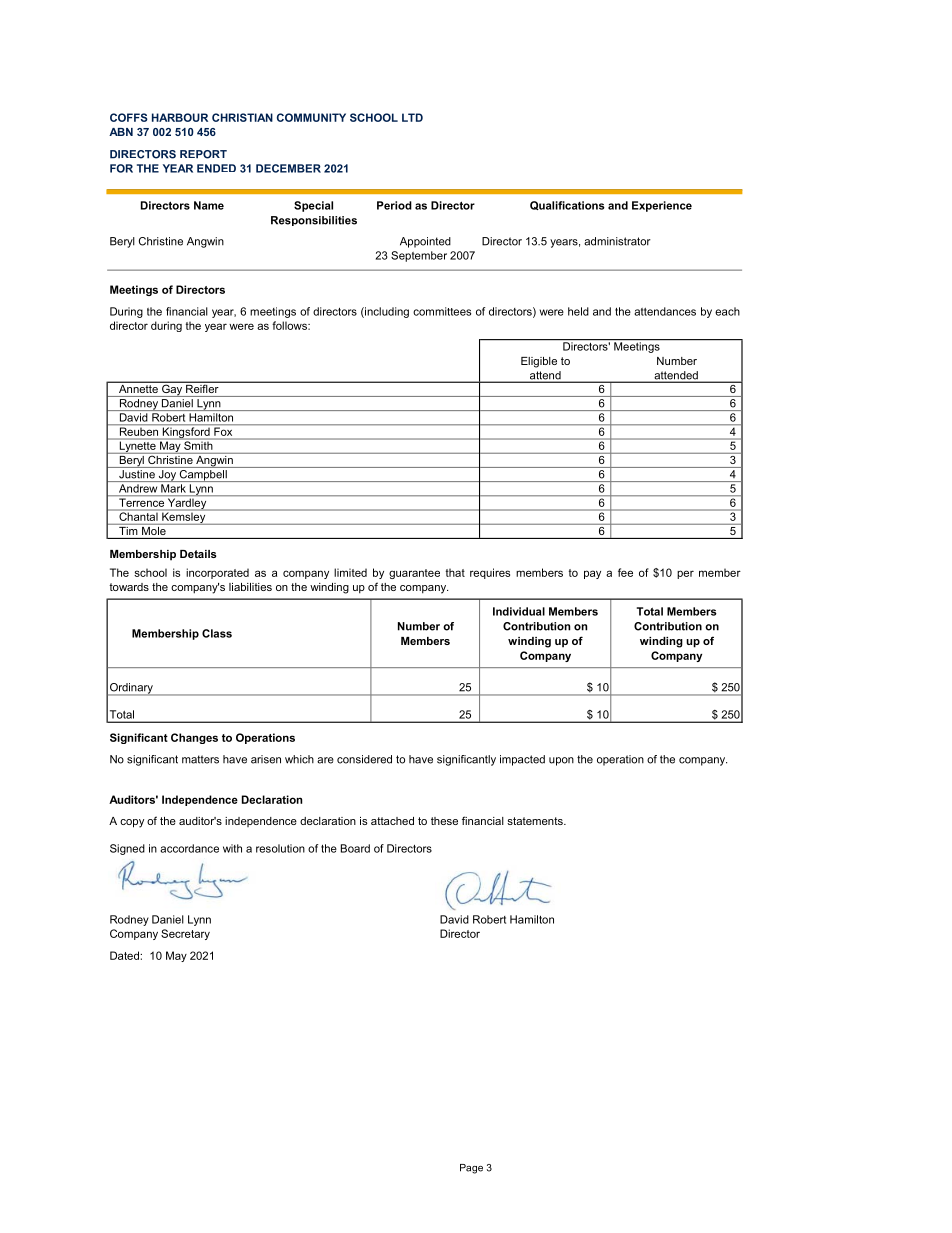 The width and height of the screenshot is (952, 1233). I want to click on statements, so click(536, 821).
